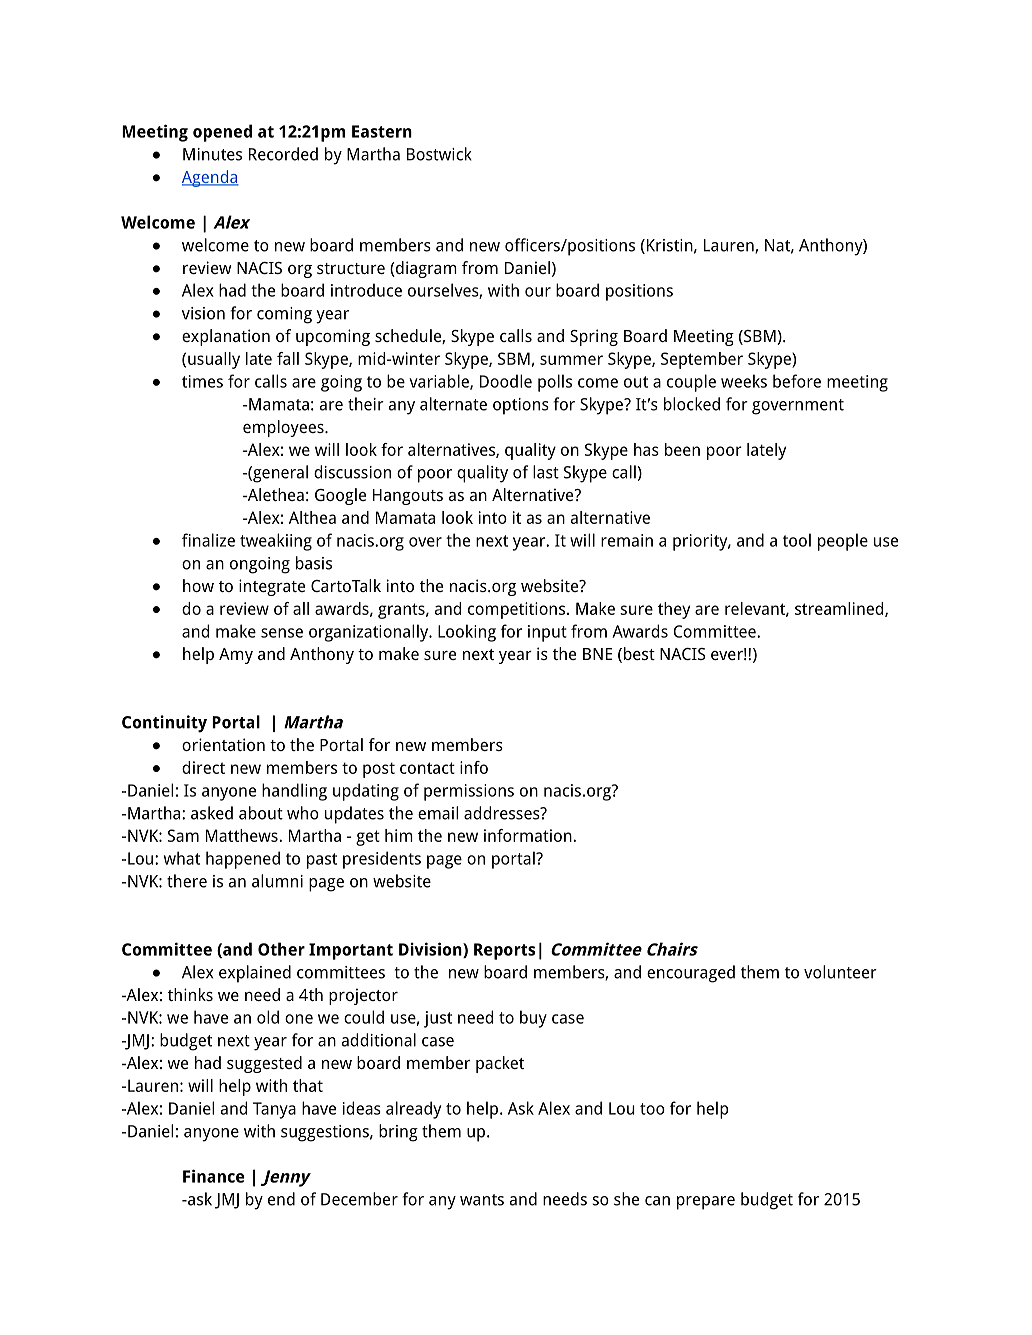 The height and width of the screenshot is (1335, 1032). Describe the element at coordinates (284, 428) in the screenshot. I see `employees` at that location.
